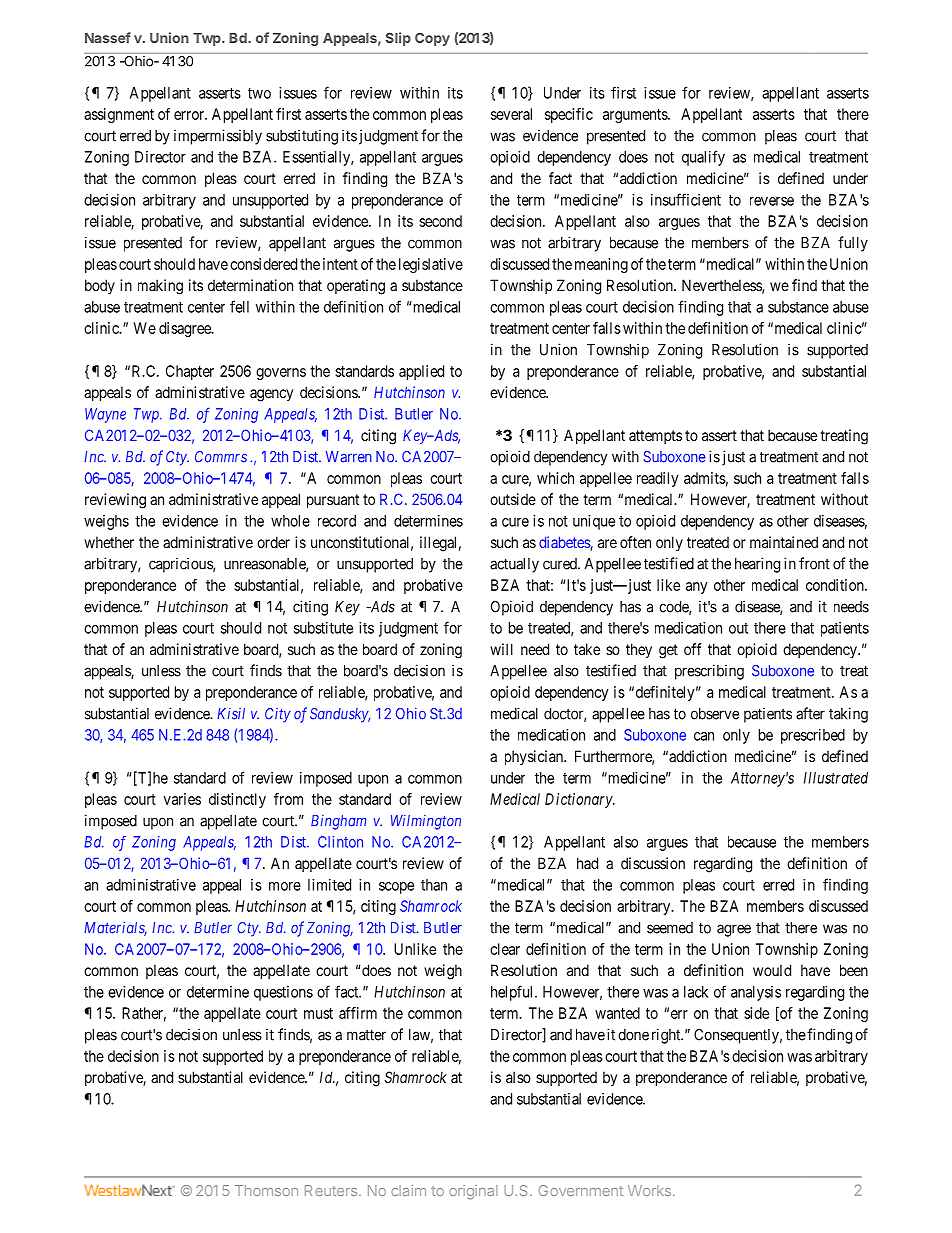  Describe the element at coordinates (473, 1192) in the screenshot. I see `original` at that location.
